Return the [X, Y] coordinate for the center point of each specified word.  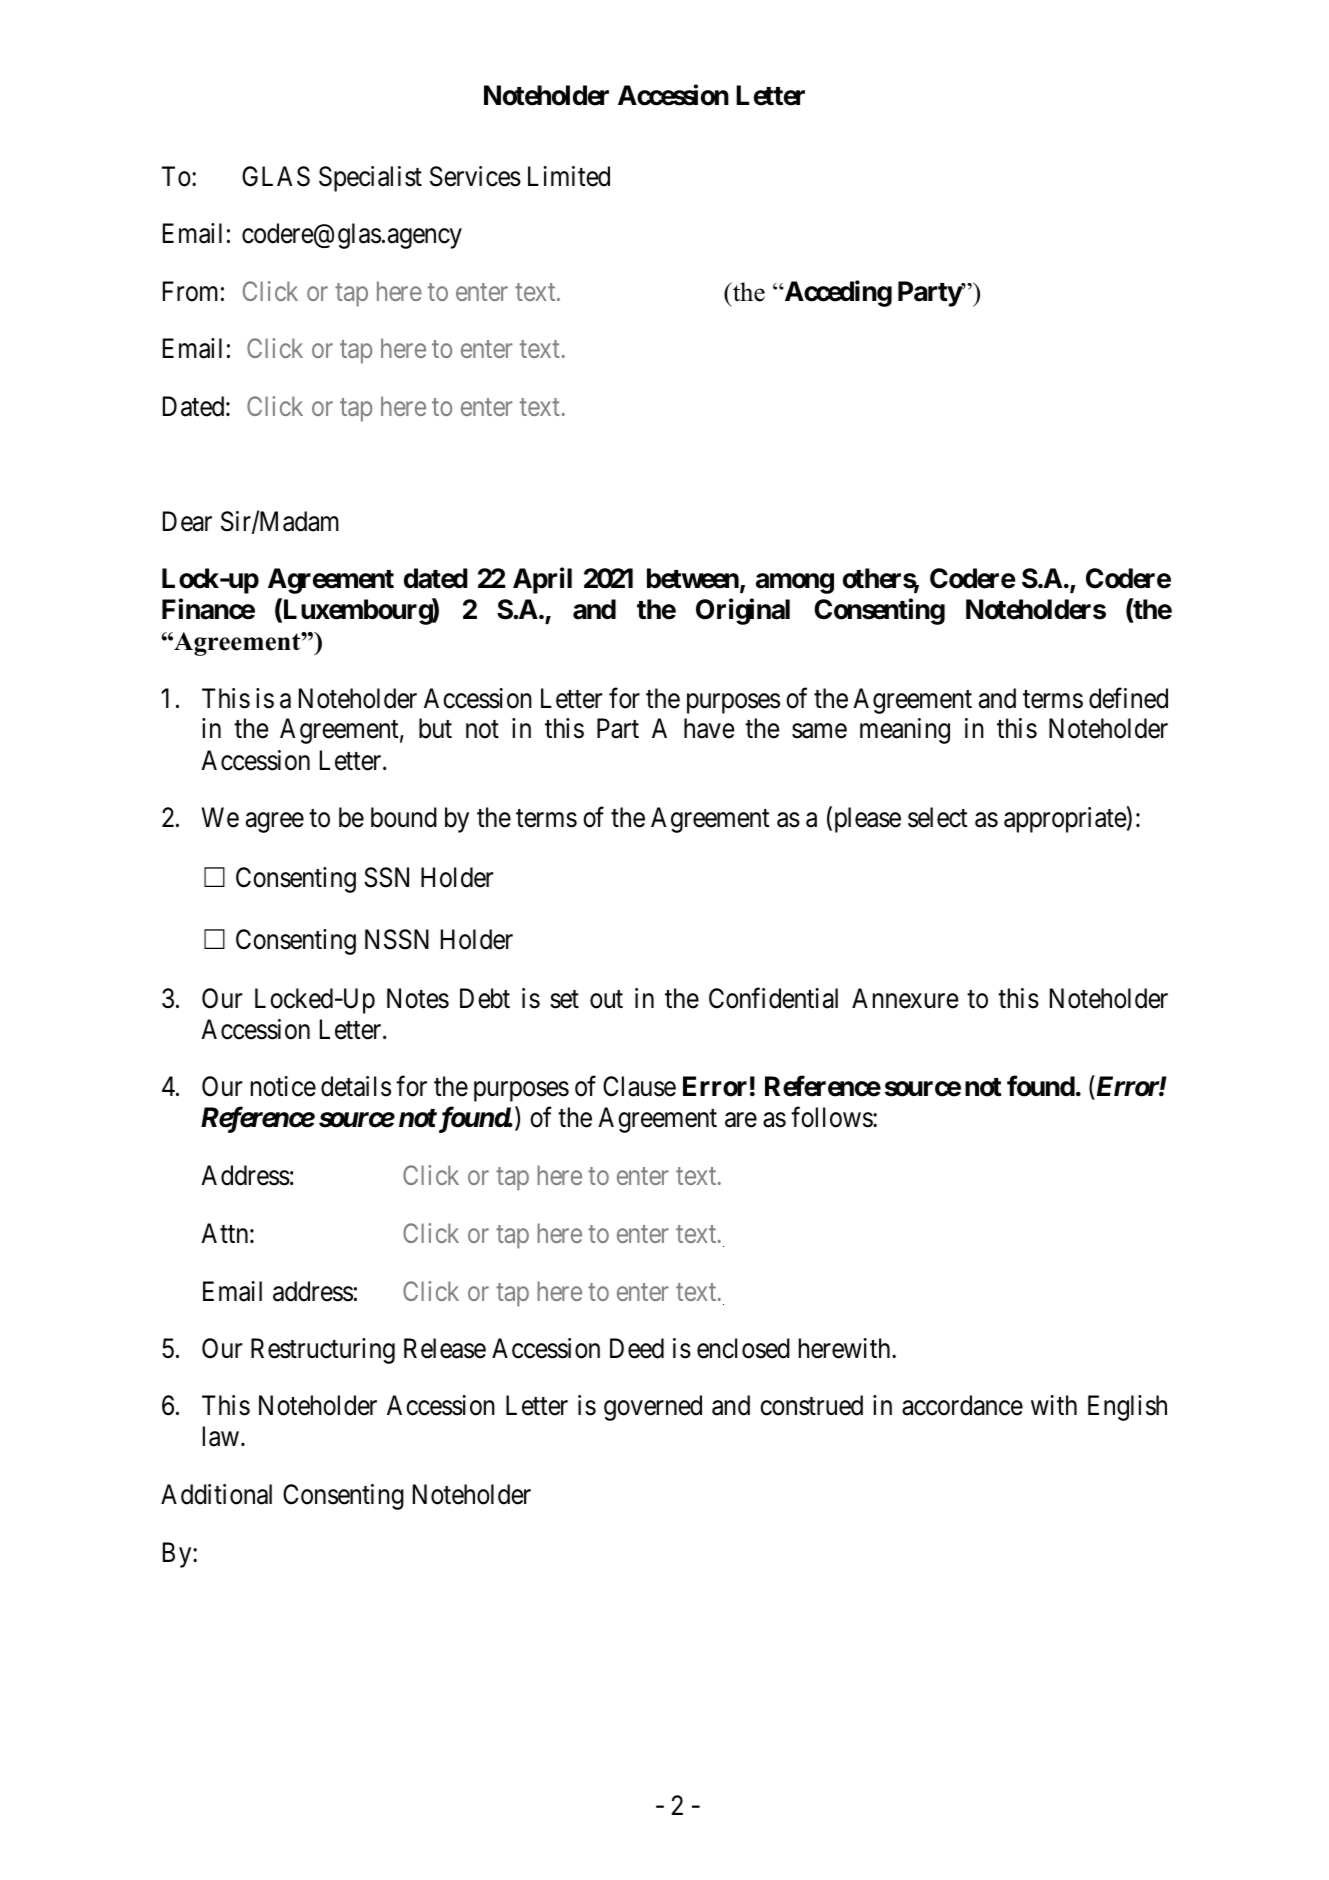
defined [1128, 698]
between [694, 579]
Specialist [370, 179]
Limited [569, 176]
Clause [639, 1086]
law [221, 1436]
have [709, 728]
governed [653, 1408]
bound [404, 817]
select [938, 817]
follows [832, 1117]
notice [283, 1086]
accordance [962, 1405]
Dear [187, 522]
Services [475, 176]
